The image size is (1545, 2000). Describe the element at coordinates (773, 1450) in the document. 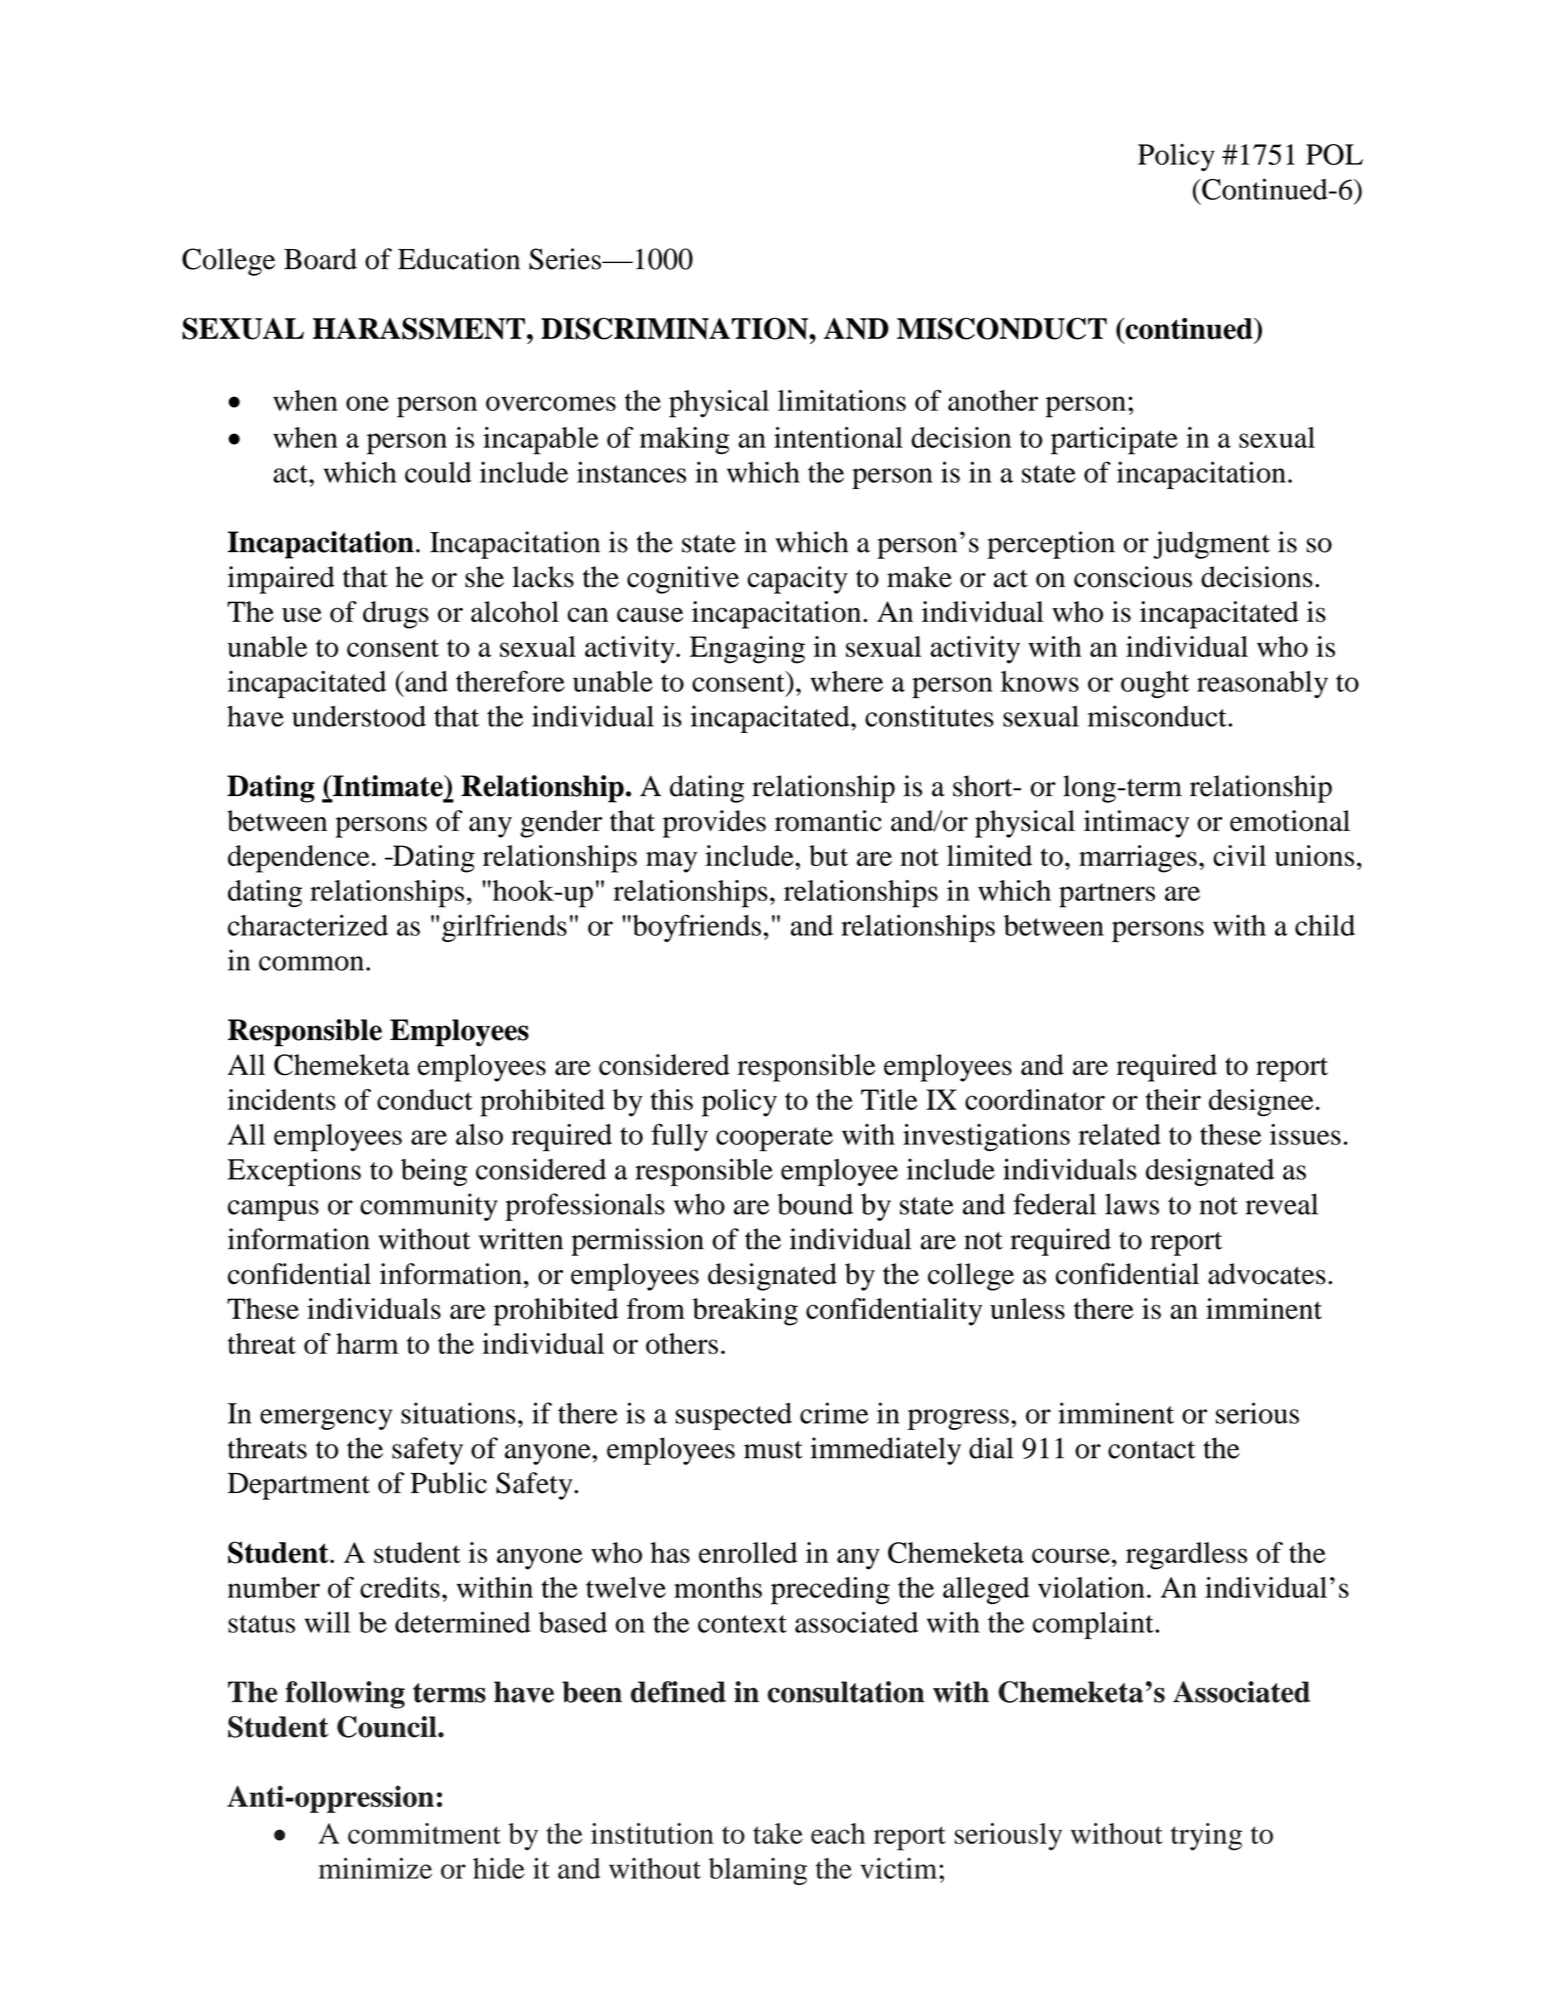

I see `must` at that location.
